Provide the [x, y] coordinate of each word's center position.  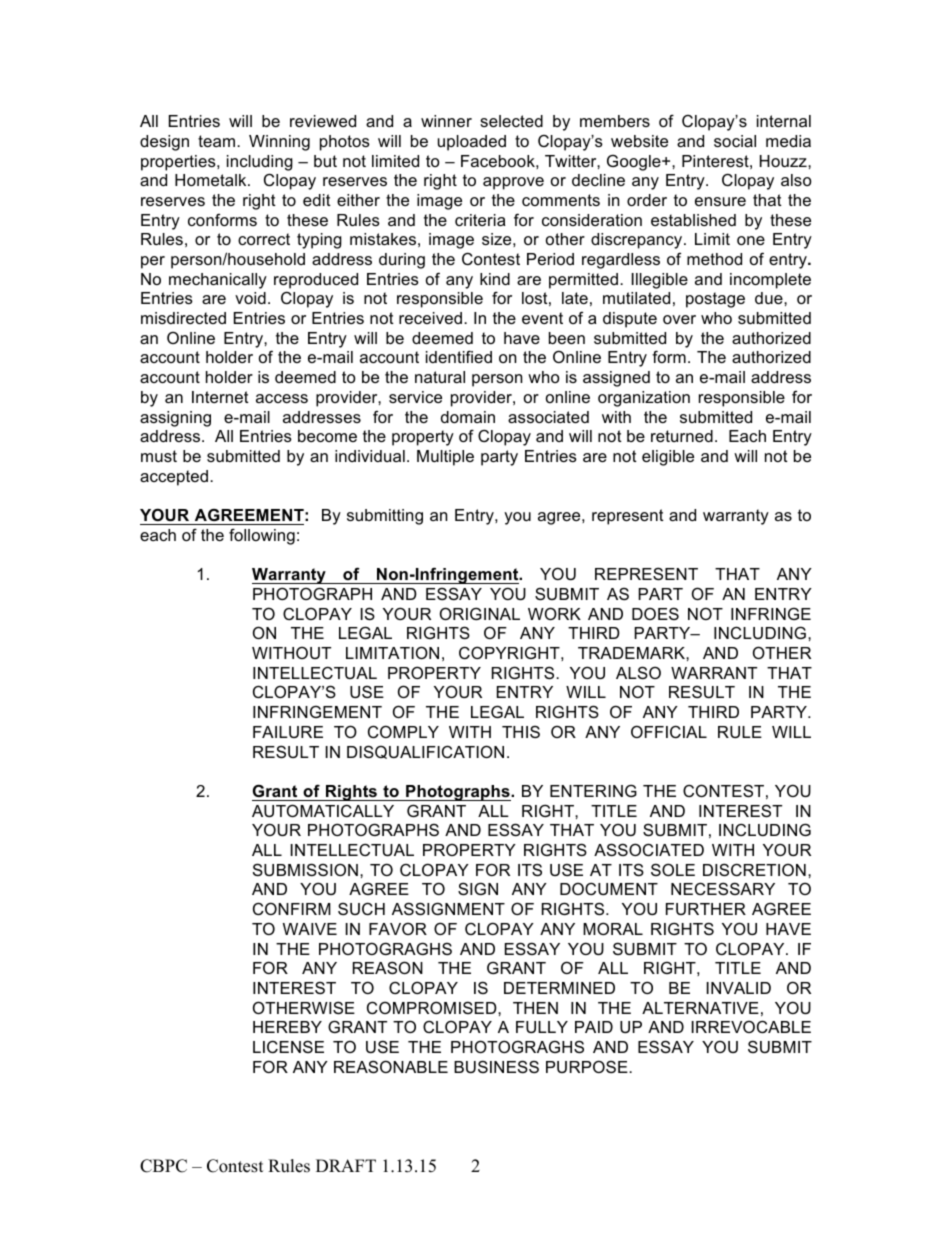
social [735, 141]
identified [459, 356]
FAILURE [288, 732]
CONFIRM [292, 908]
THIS [521, 731]
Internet [220, 397]
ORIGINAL [480, 613]
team [218, 141]
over [679, 319]
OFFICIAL [669, 731]
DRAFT [346, 1165]
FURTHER [706, 909]
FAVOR [398, 928]
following [262, 536]
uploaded [472, 143]
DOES [655, 613]
